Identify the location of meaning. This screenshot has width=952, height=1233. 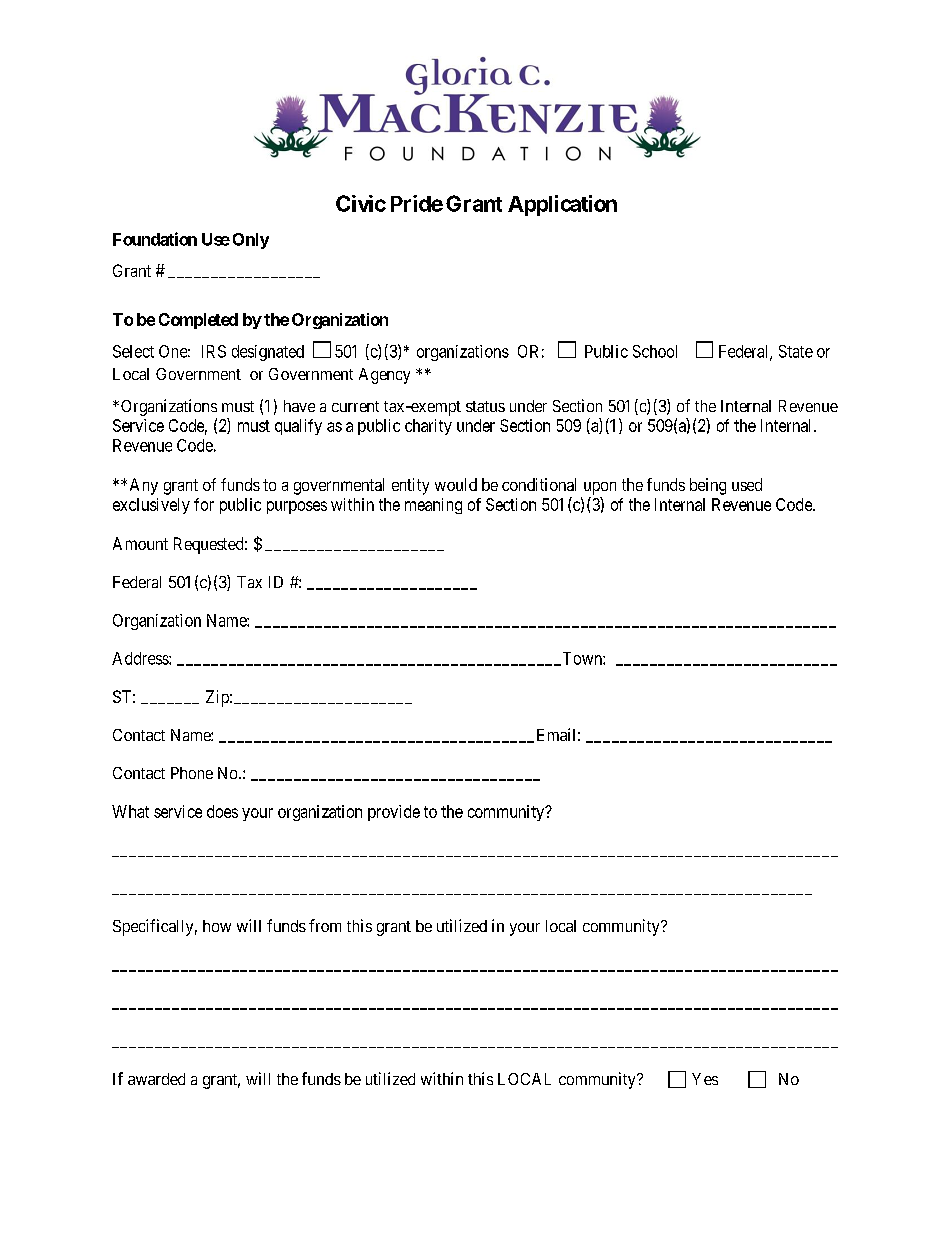
(433, 506).
